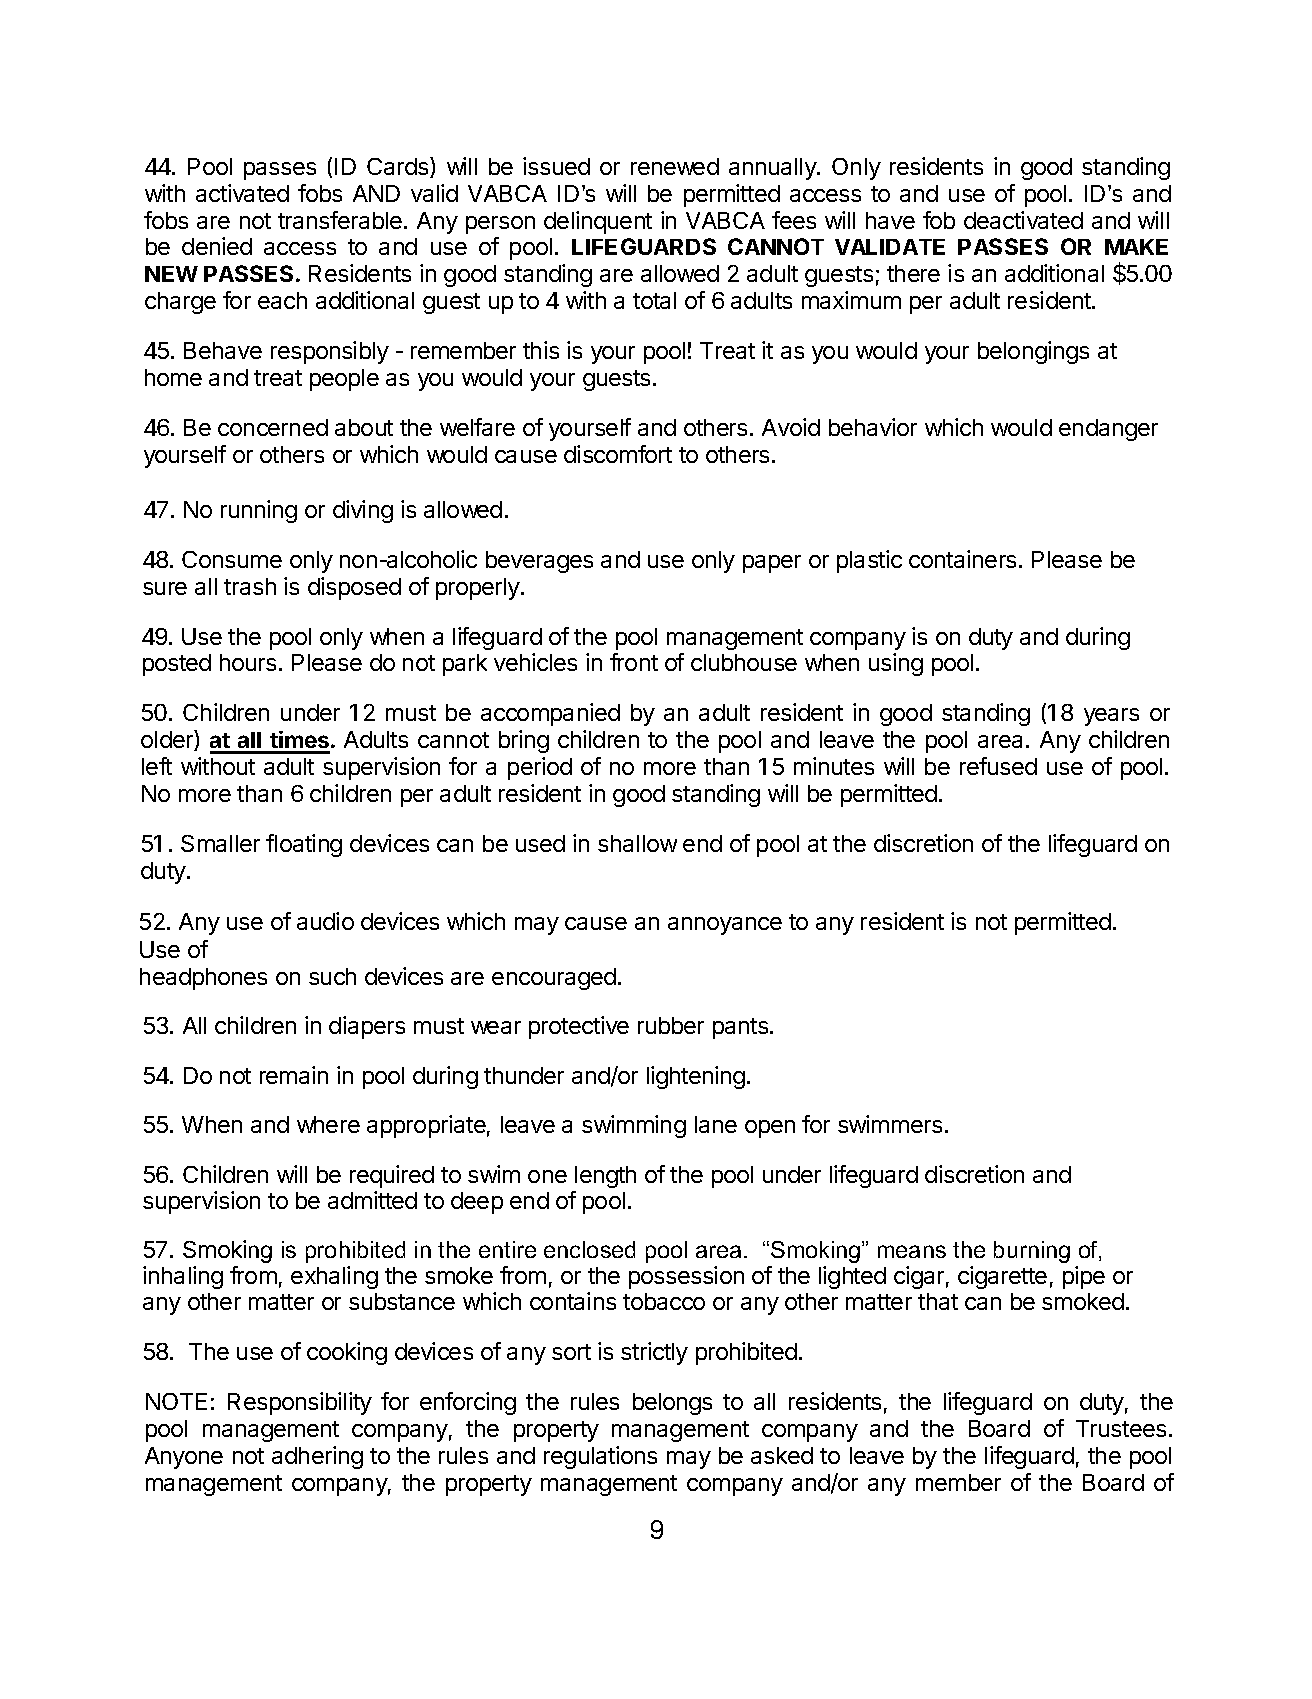 The height and width of the document is (1699, 1312). What do you see at coordinates (598, 222) in the document?
I see `delinquent` at bounding box center [598, 222].
